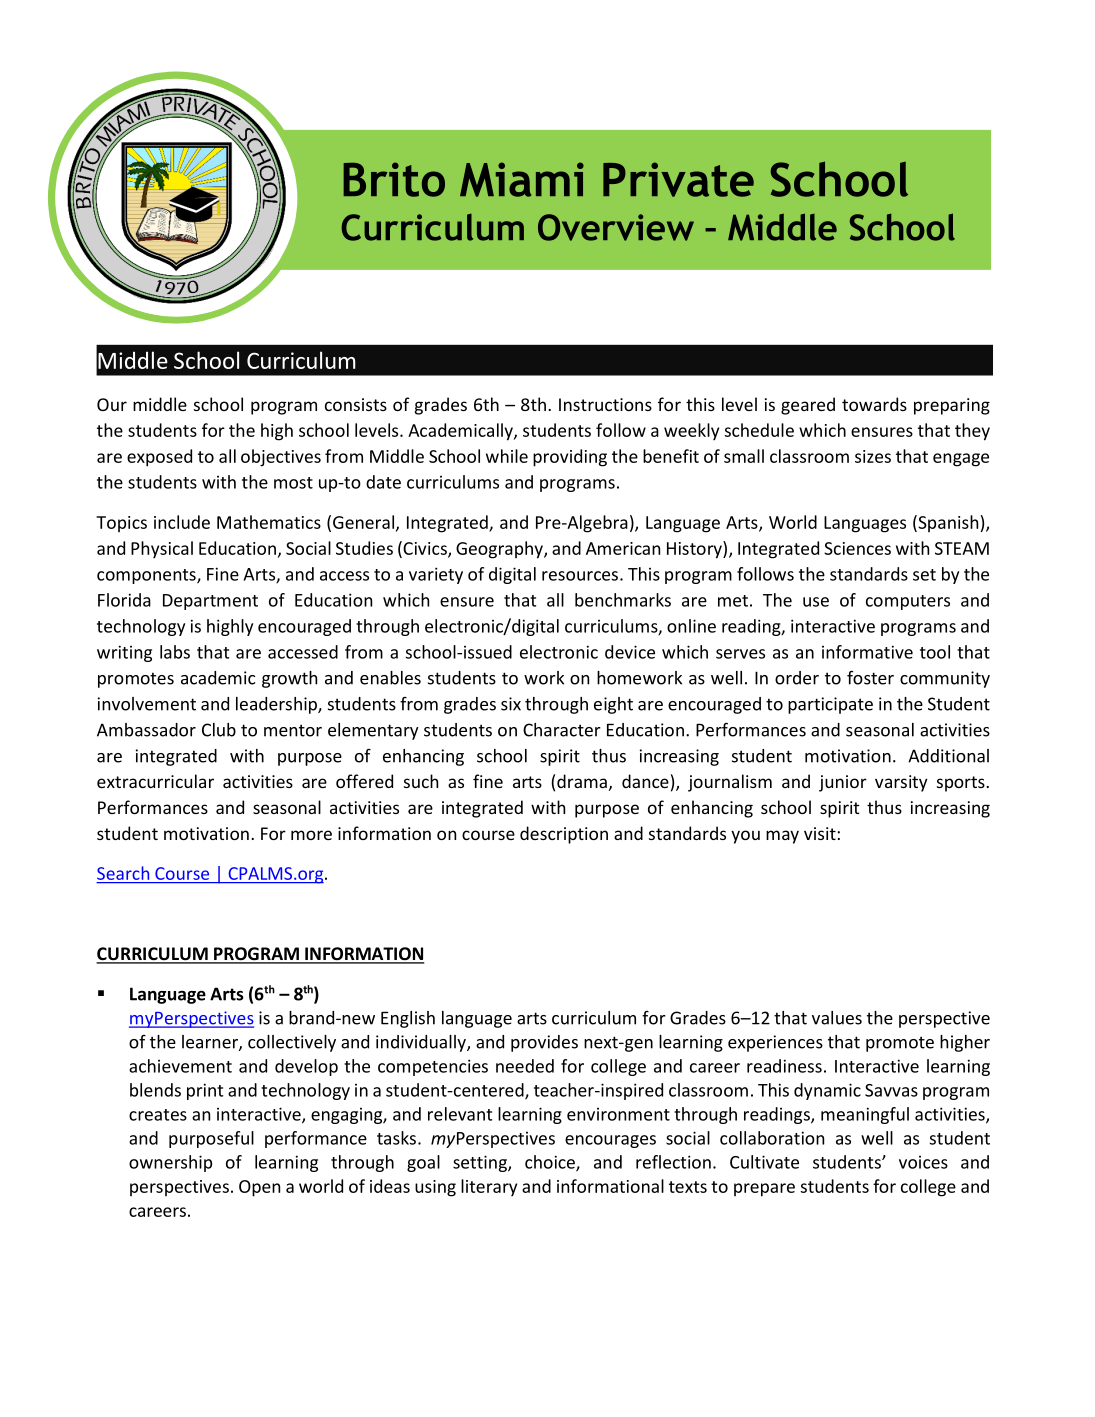 Image resolution: width=1095 pixels, height=1417 pixels. I want to click on ownership, so click(170, 1163).
